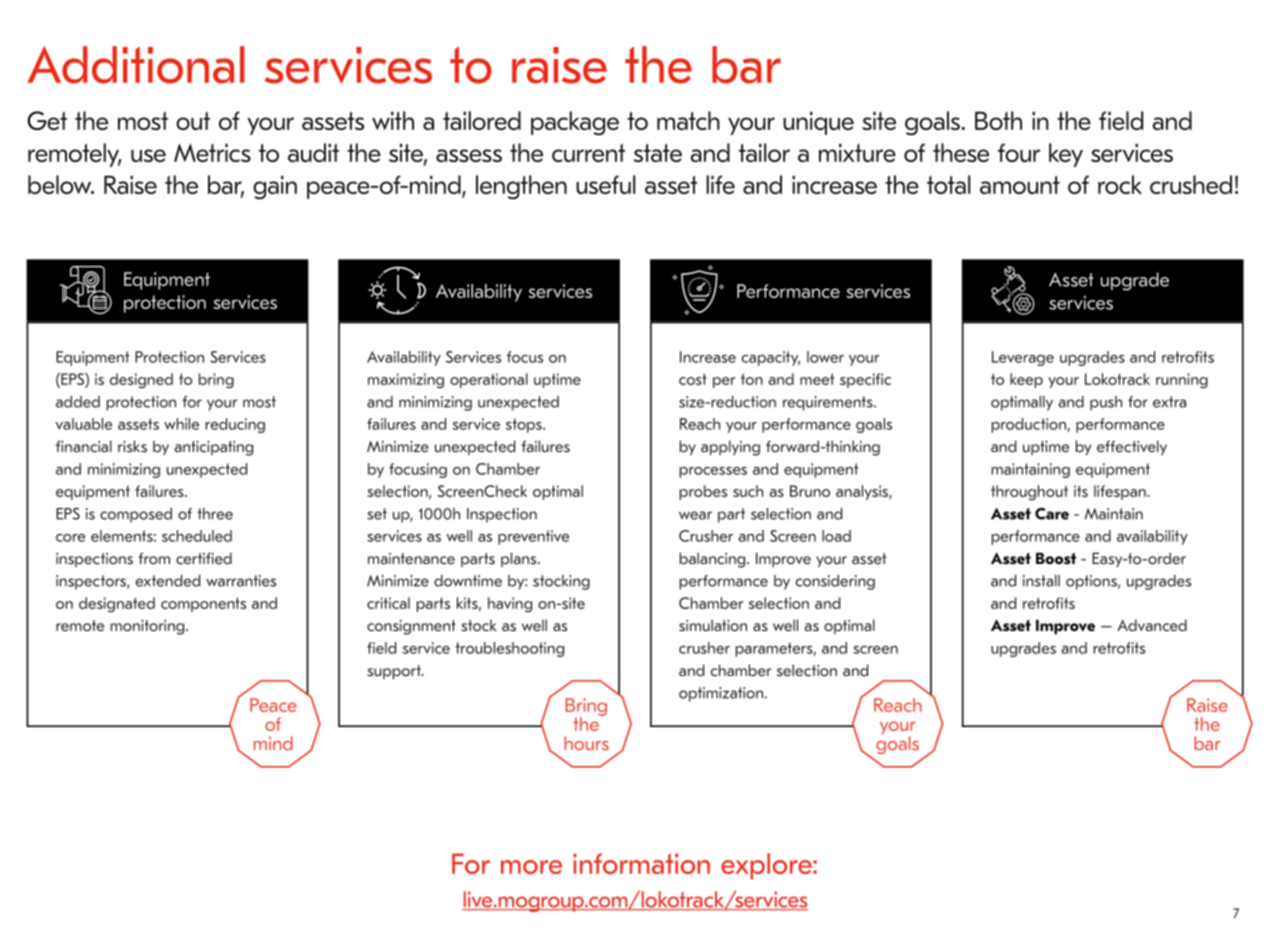 Image resolution: width=1270 pixels, height=952 pixels. I want to click on install, so click(1041, 581).
